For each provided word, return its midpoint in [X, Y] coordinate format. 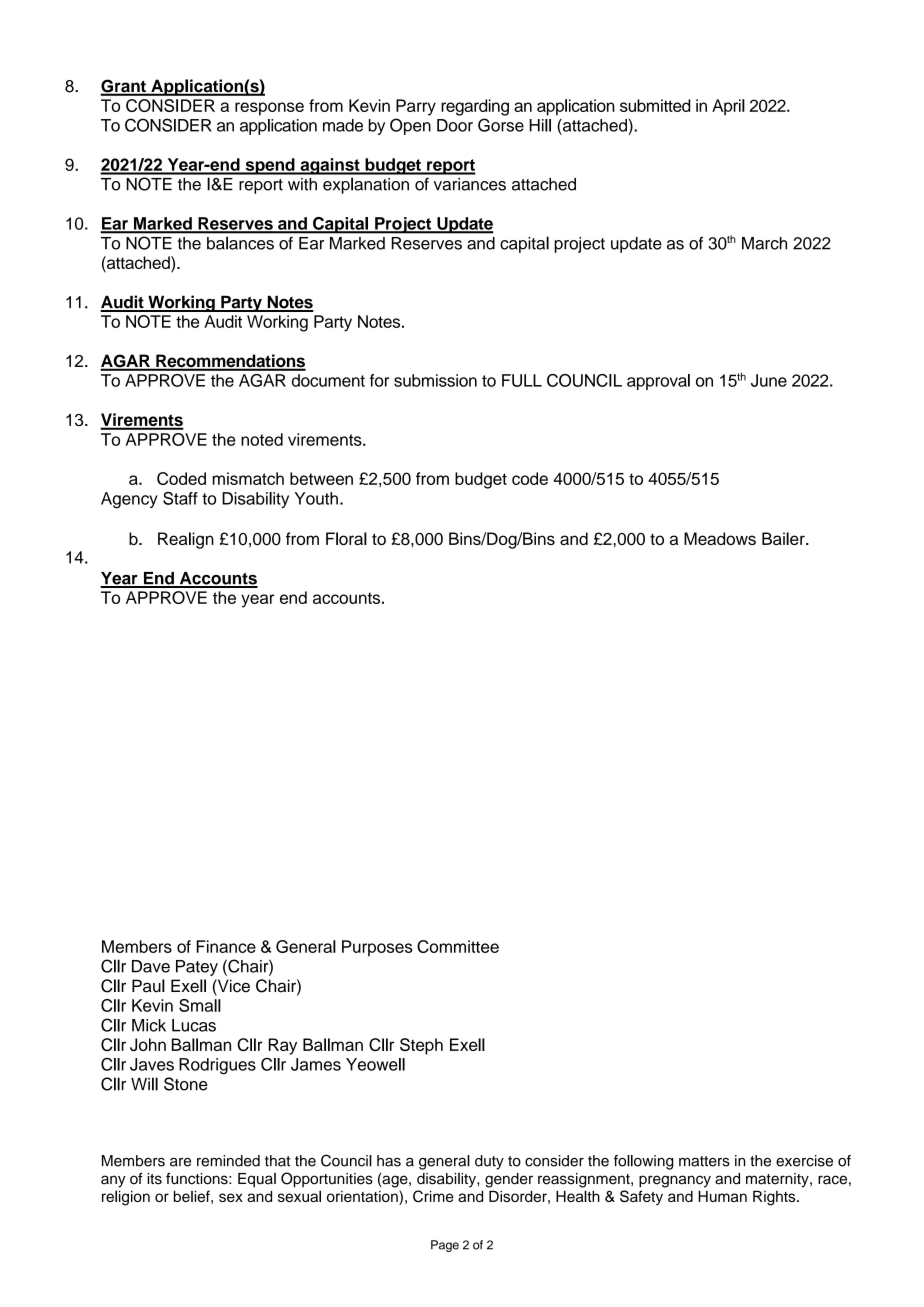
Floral [346, 538]
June [769, 380]
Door [455, 125]
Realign [186, 540]
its [154, 1179]
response [269, 109]
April [728, 107]
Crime [433, 1196]
